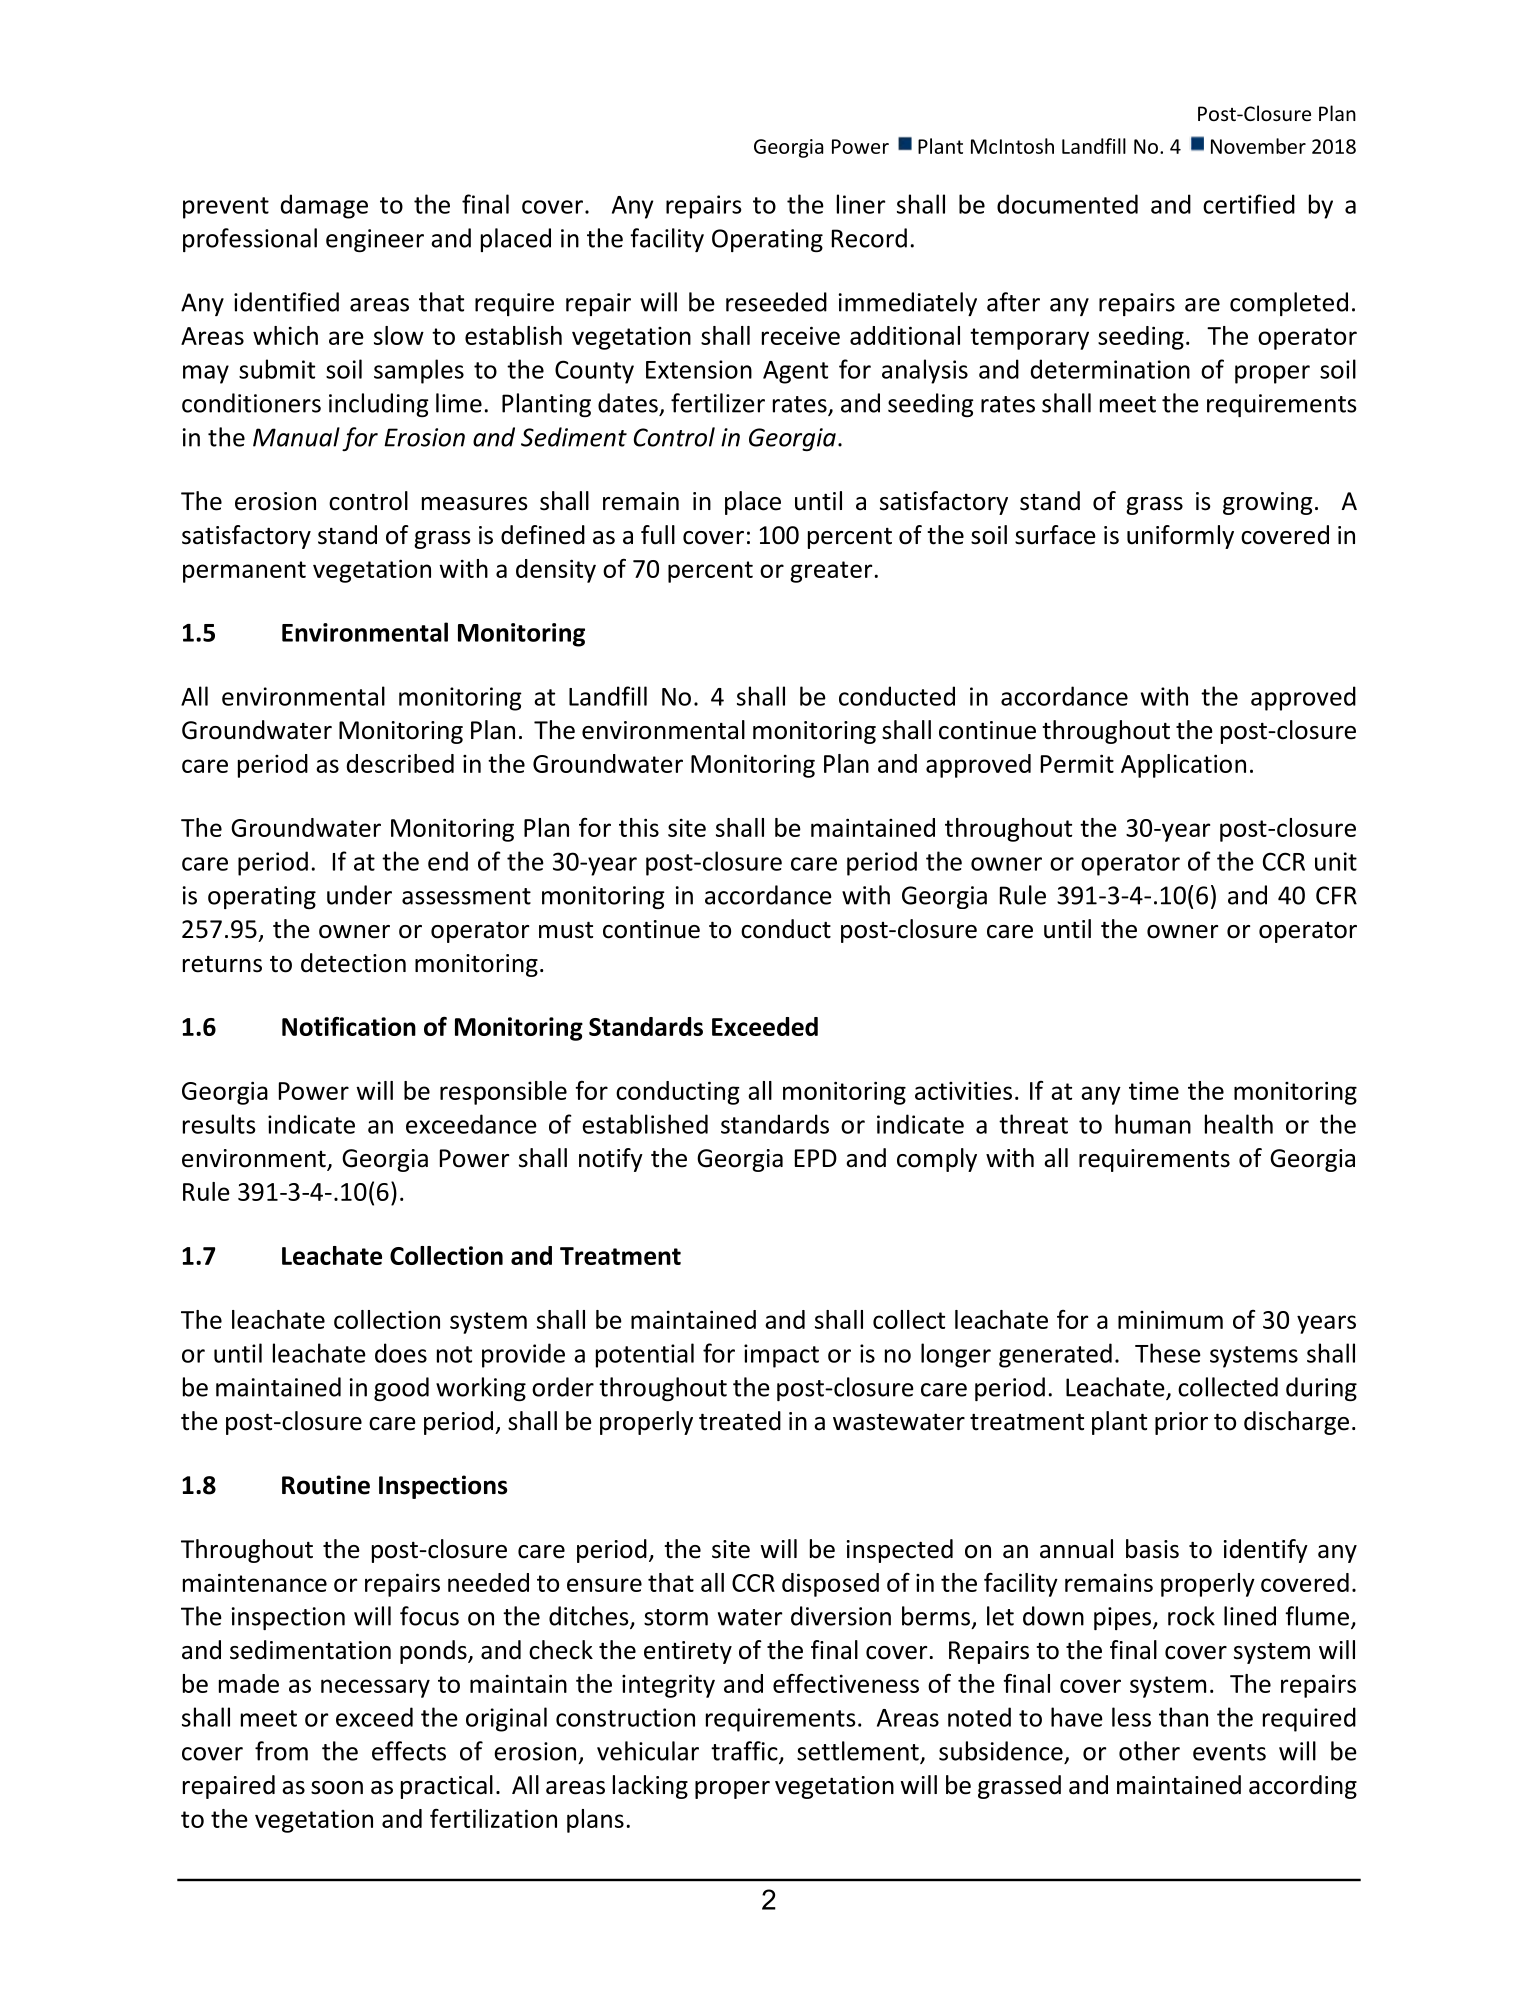 The image size is (1538, 1991). What do you see at coordinates (401, 1353) in the image?
I see `does` at bounding box center [401, 1353].
